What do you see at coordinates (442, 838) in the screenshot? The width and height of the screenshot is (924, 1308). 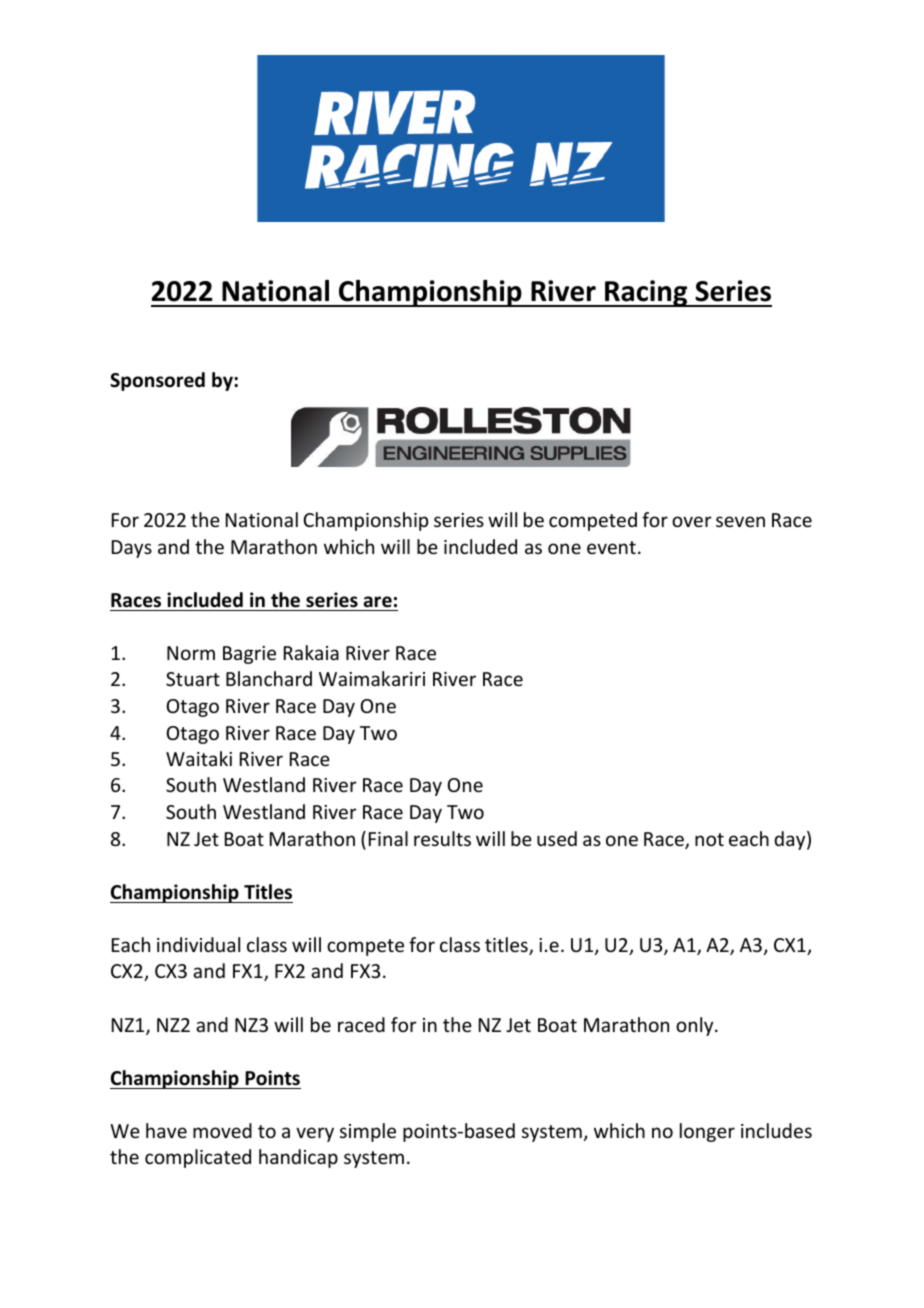 I see `results` at bounding box center [442, 838].
